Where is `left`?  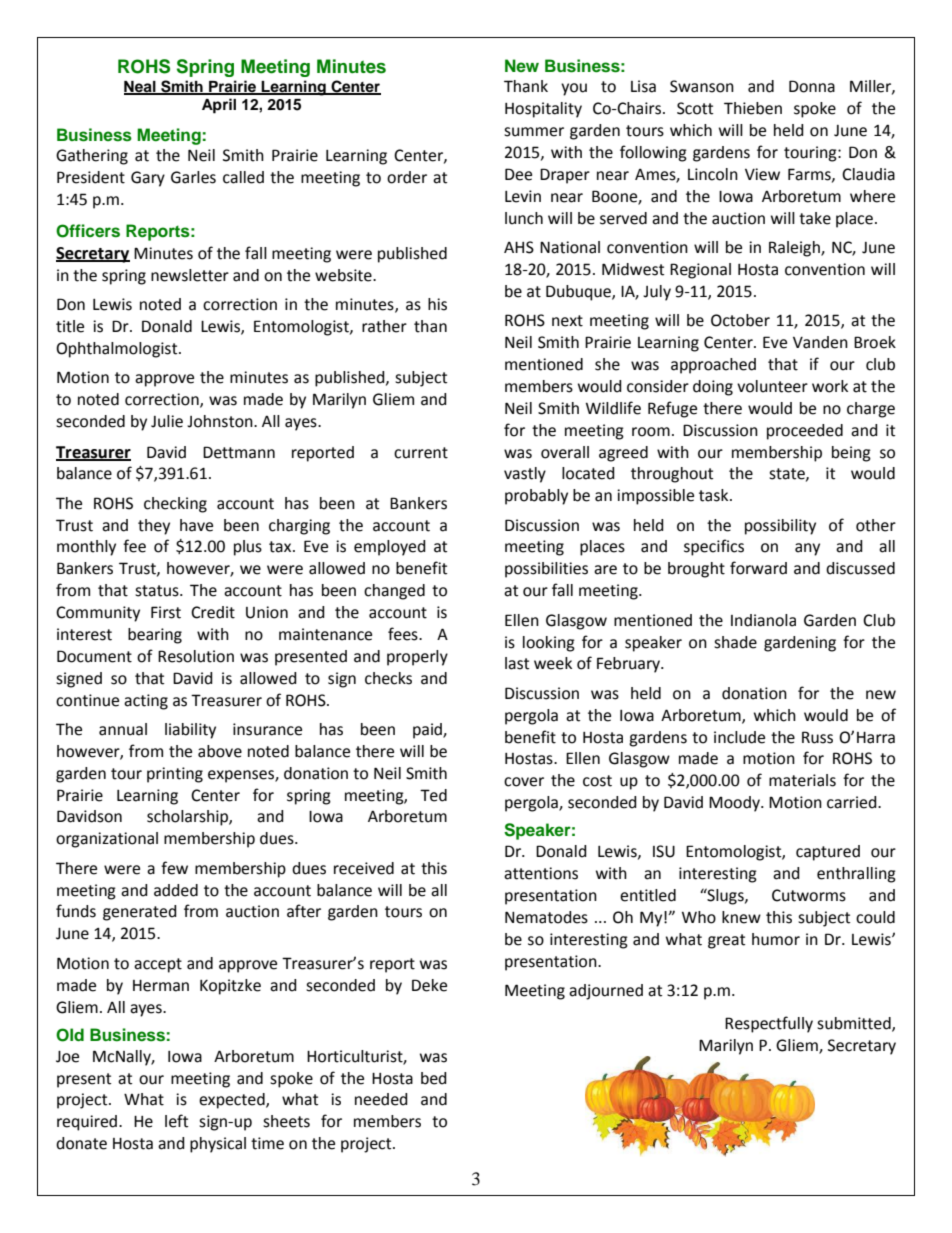
left is located at coordinates (176, 1121).
